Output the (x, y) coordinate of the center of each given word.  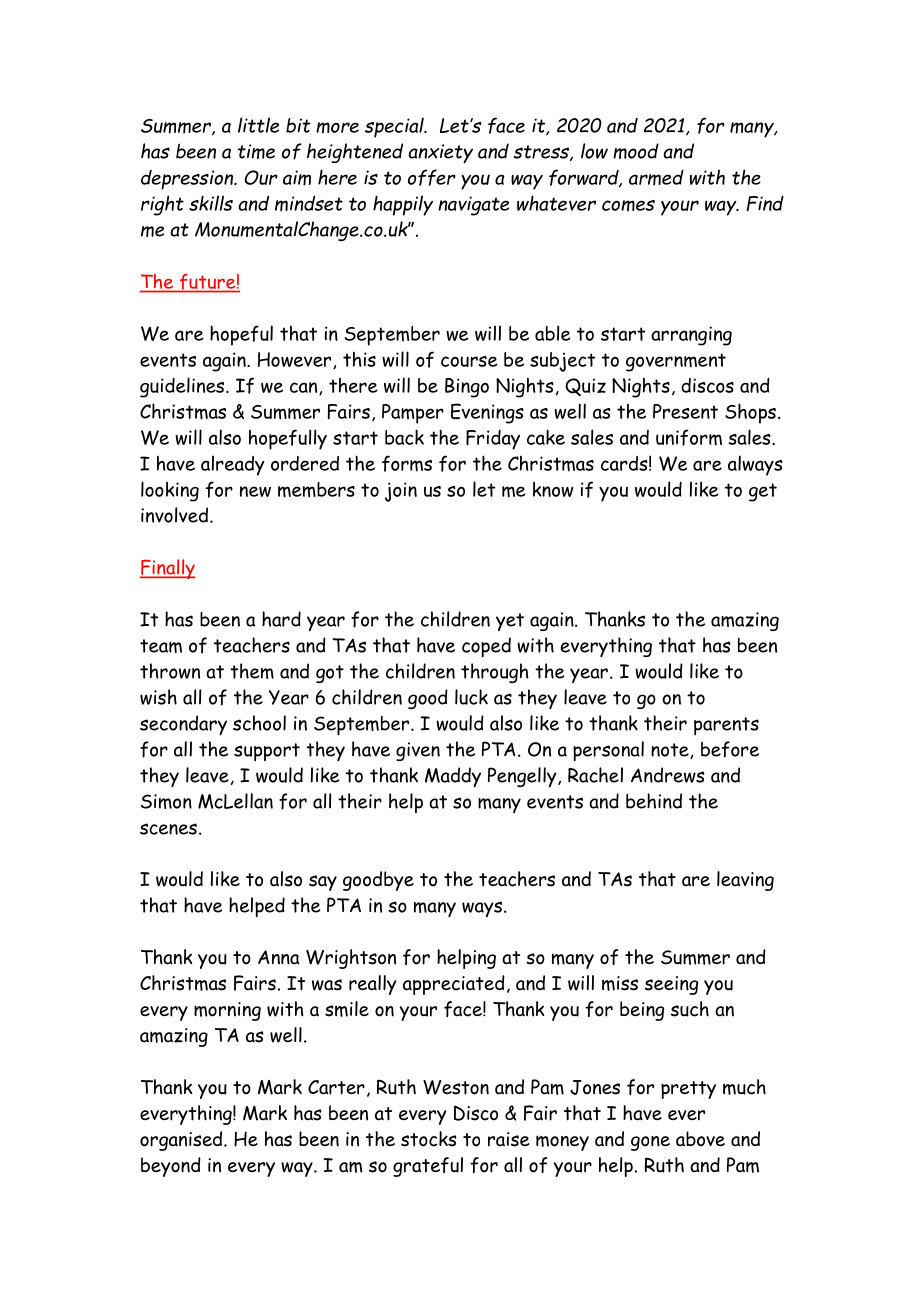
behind (654, 801)
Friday (493, 440)
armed (656, 177)
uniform (689, 437)
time (256, 151)
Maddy (453, 777)
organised (182, 1141)
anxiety (440, 154)
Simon (166, 801)
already (233, 465)
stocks (429, 1139)
